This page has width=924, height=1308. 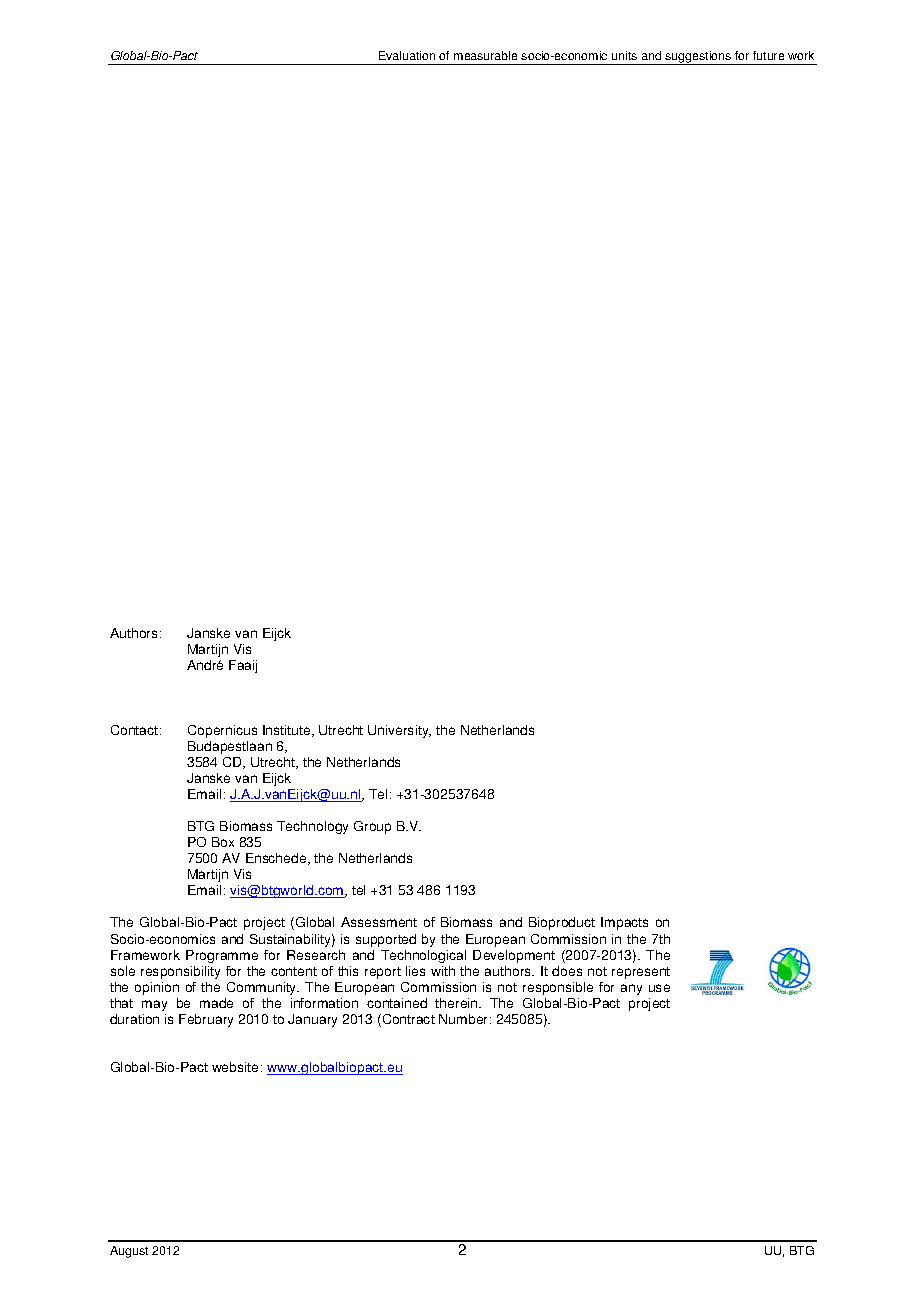 I want to click on University, so click(x=399, y=731).
